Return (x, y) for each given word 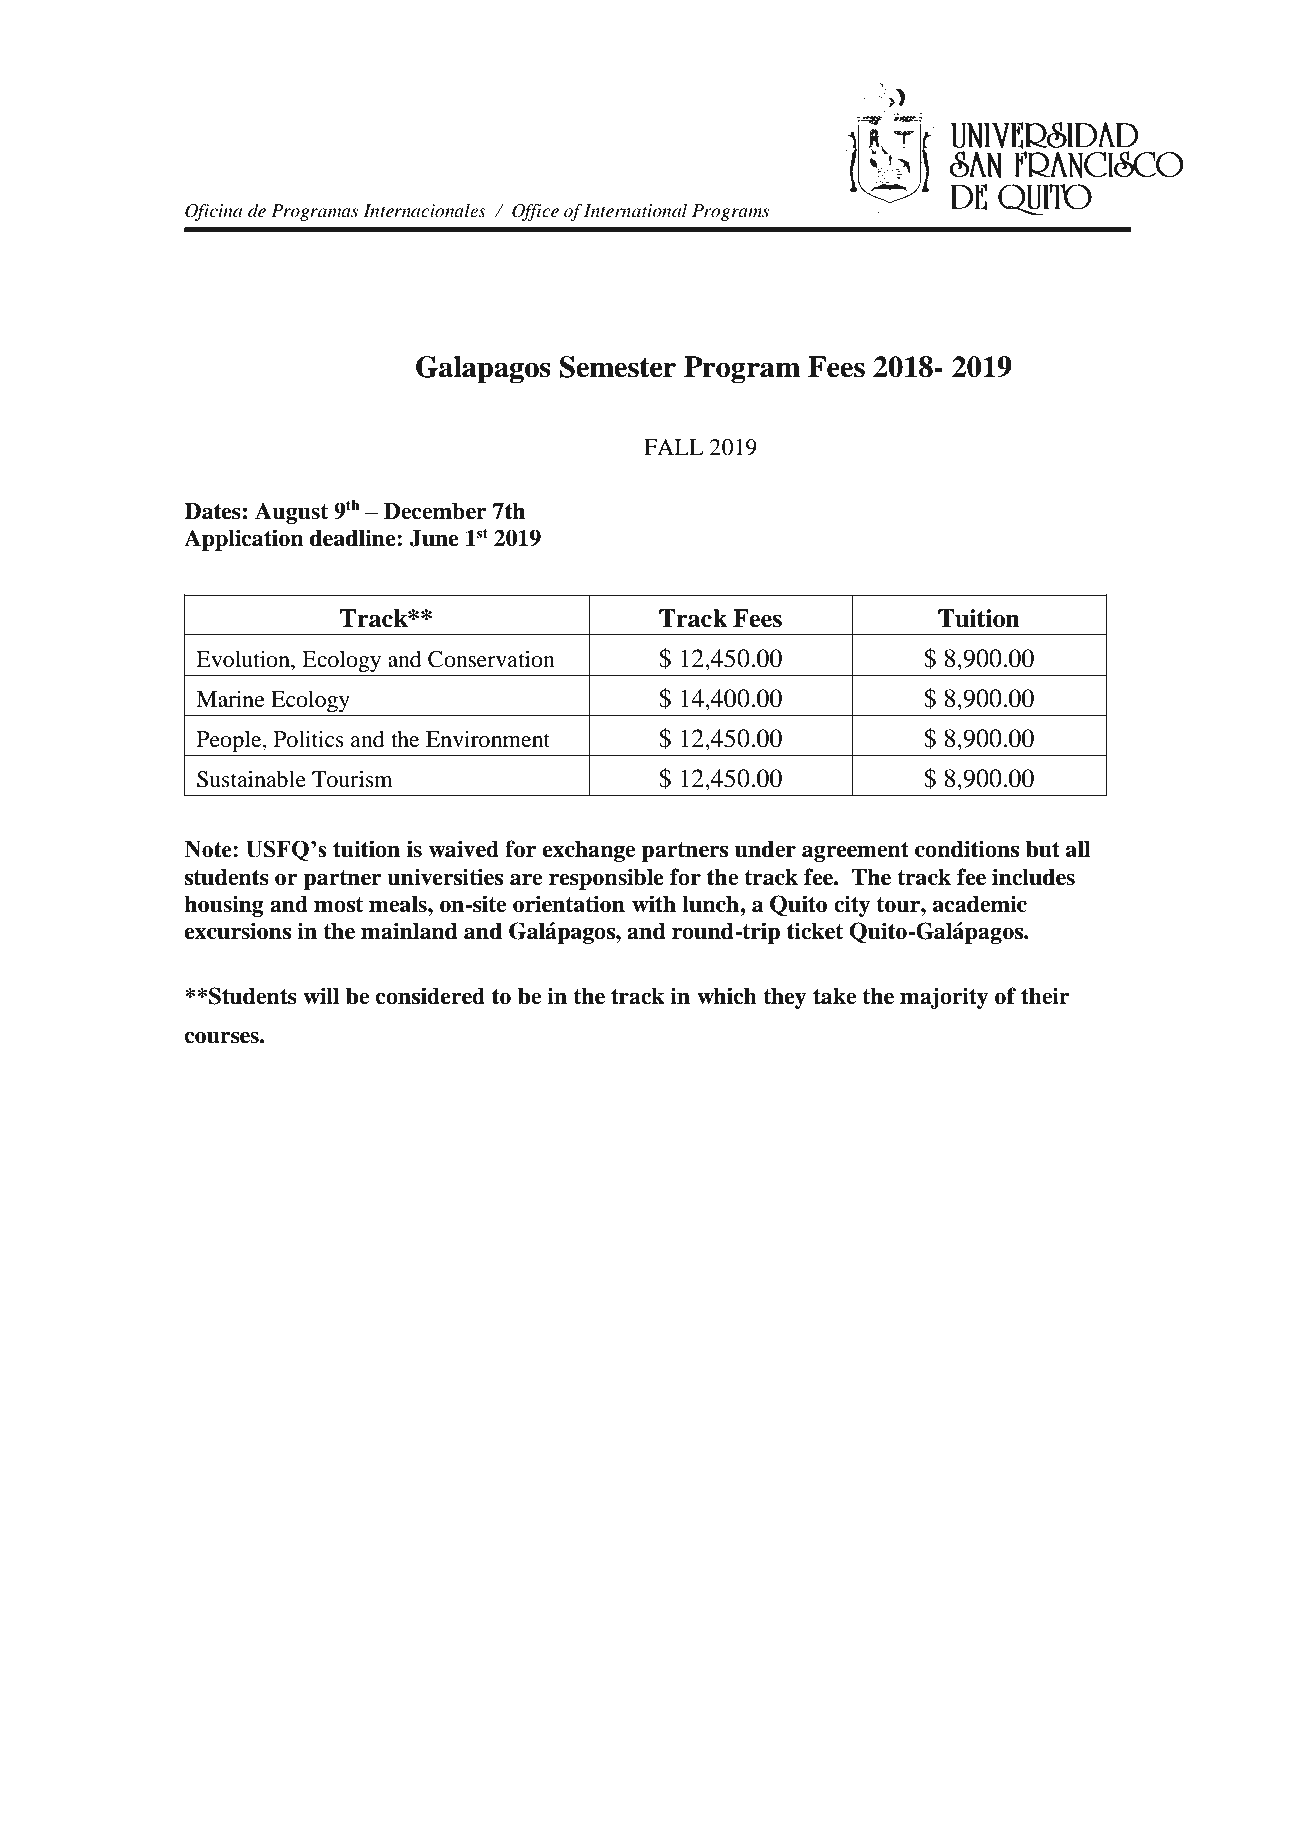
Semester (618, 367)
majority (944, 998)
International (635, 210)
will (321, 996)
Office (535, 212)
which (727, 996)
